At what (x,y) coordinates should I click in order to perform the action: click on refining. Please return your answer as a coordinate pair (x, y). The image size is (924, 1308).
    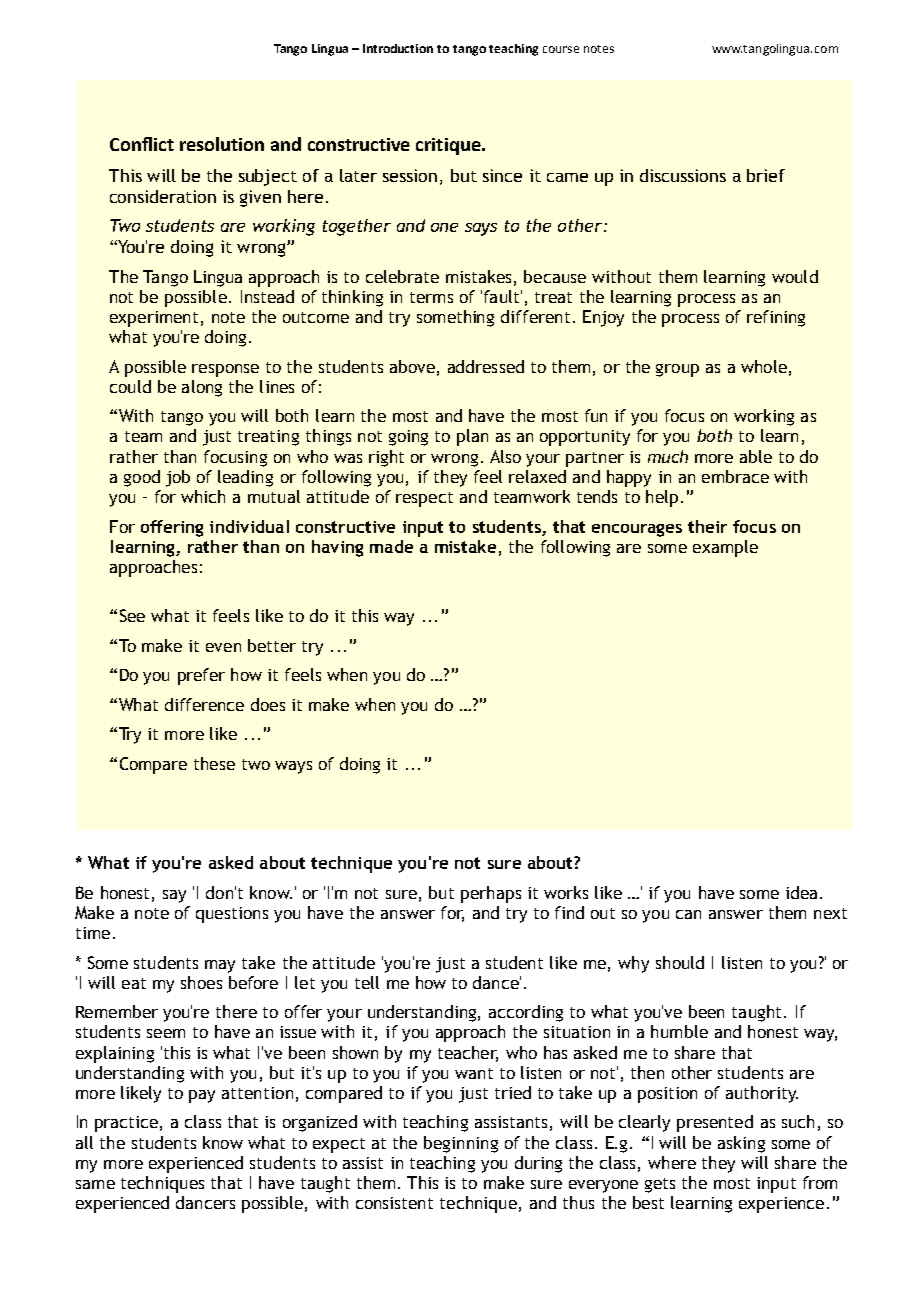
    Looking at the image, I should click on (776, 318).
